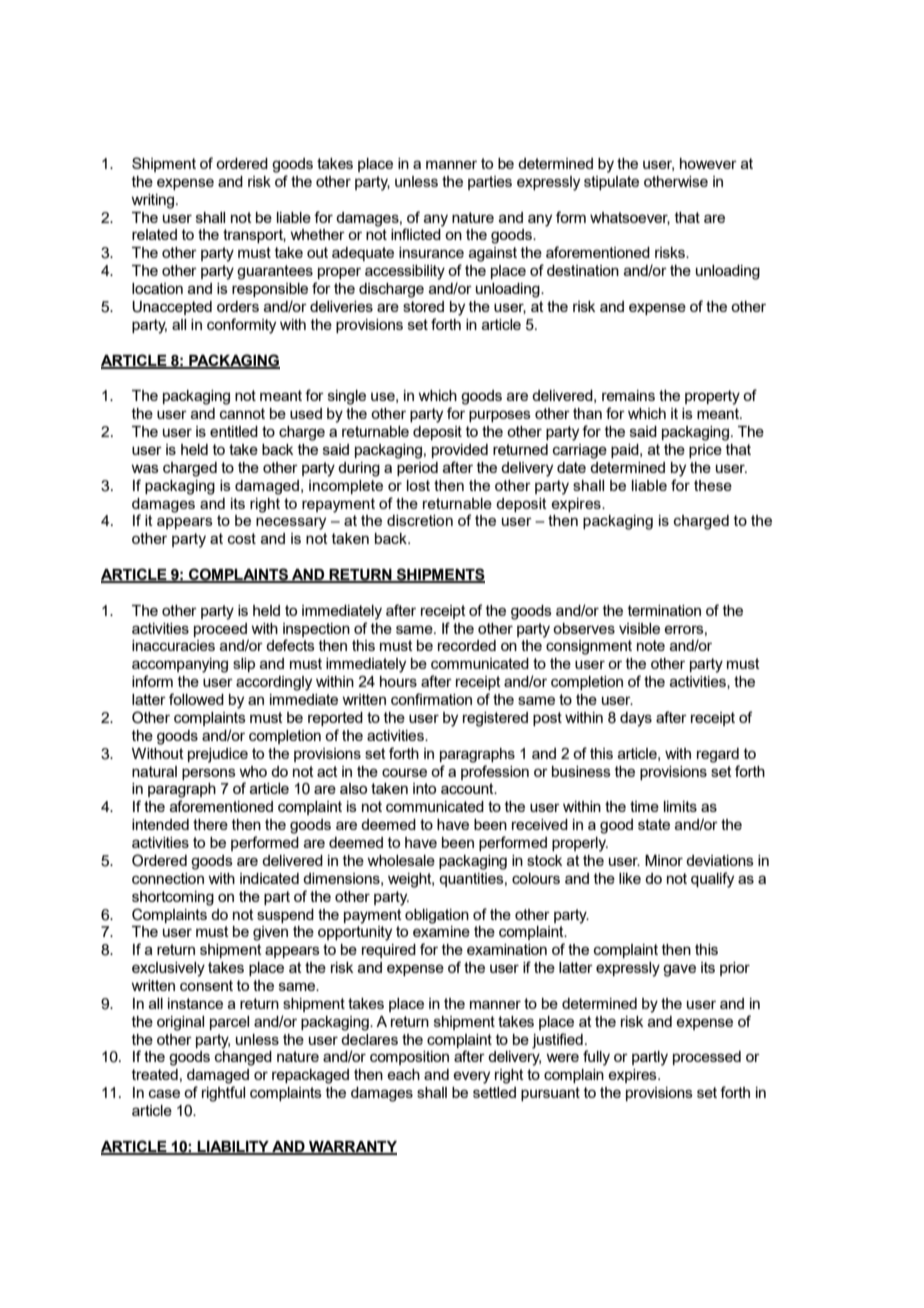 This screenshot has width=924, height=1308. Describe the element at coordinates (630, 218) in the screenshot. I see `whatsoever` at that location.
